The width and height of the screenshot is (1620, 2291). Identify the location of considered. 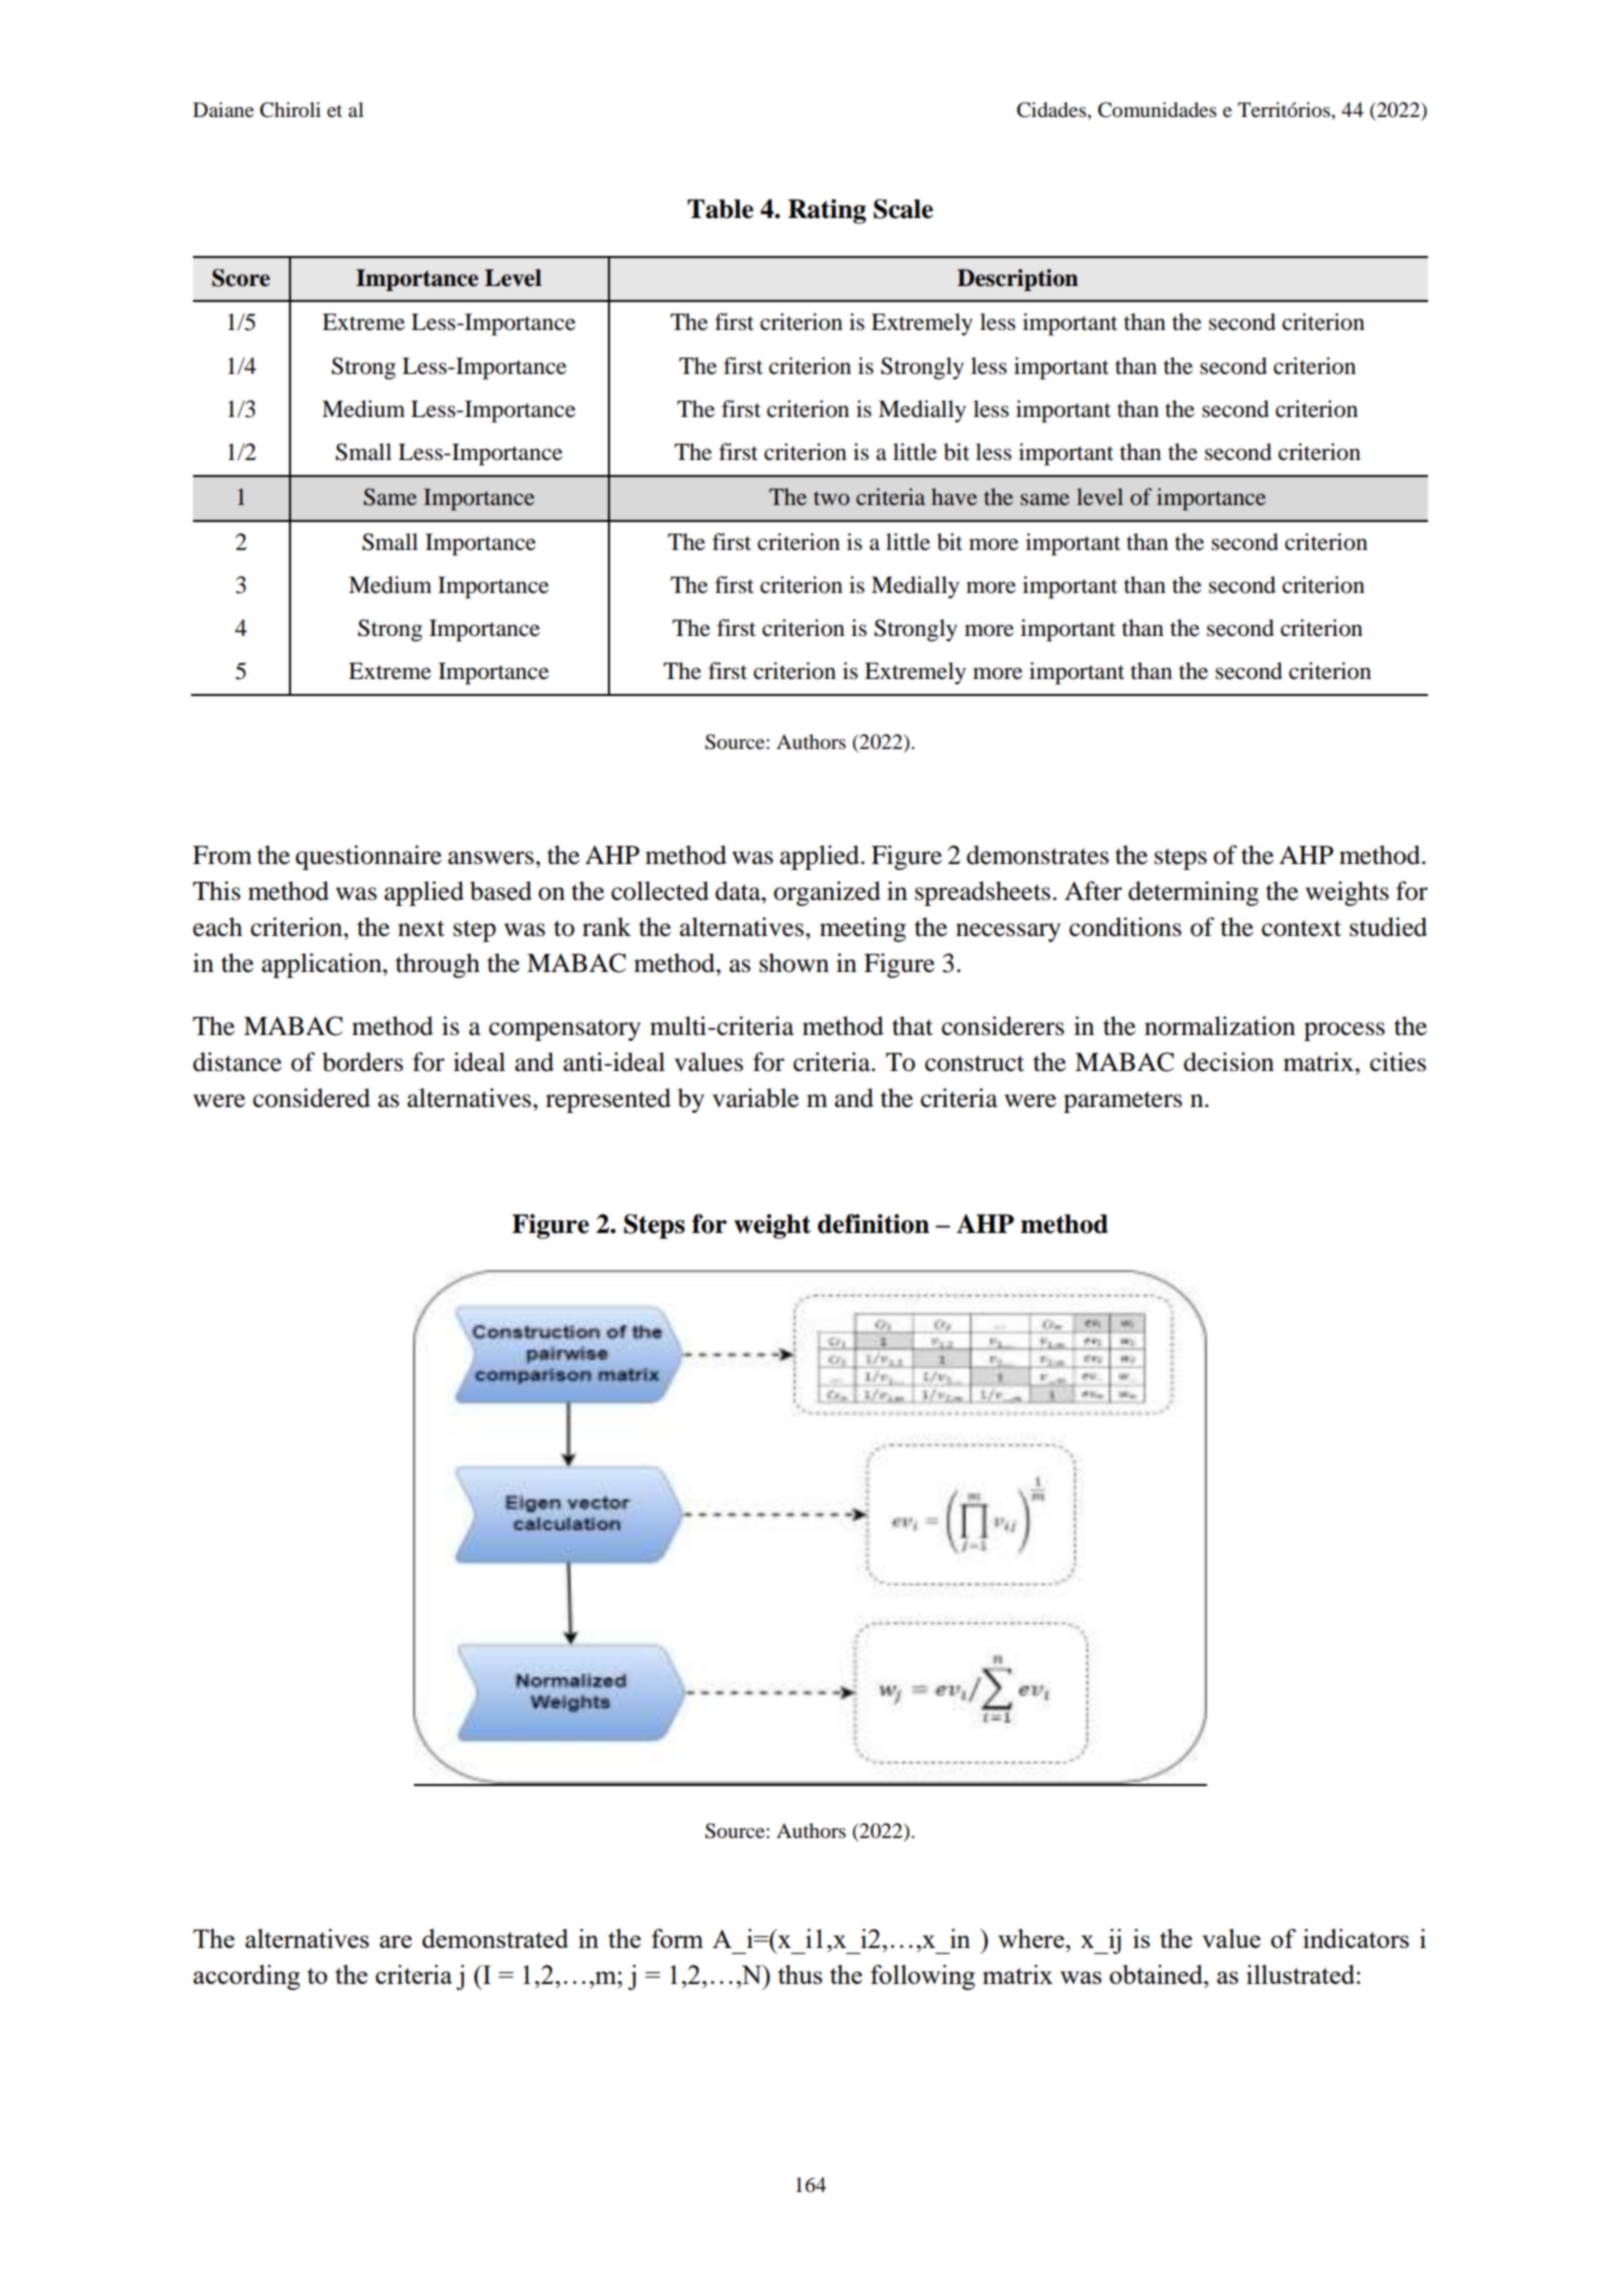
(311, 1098).
